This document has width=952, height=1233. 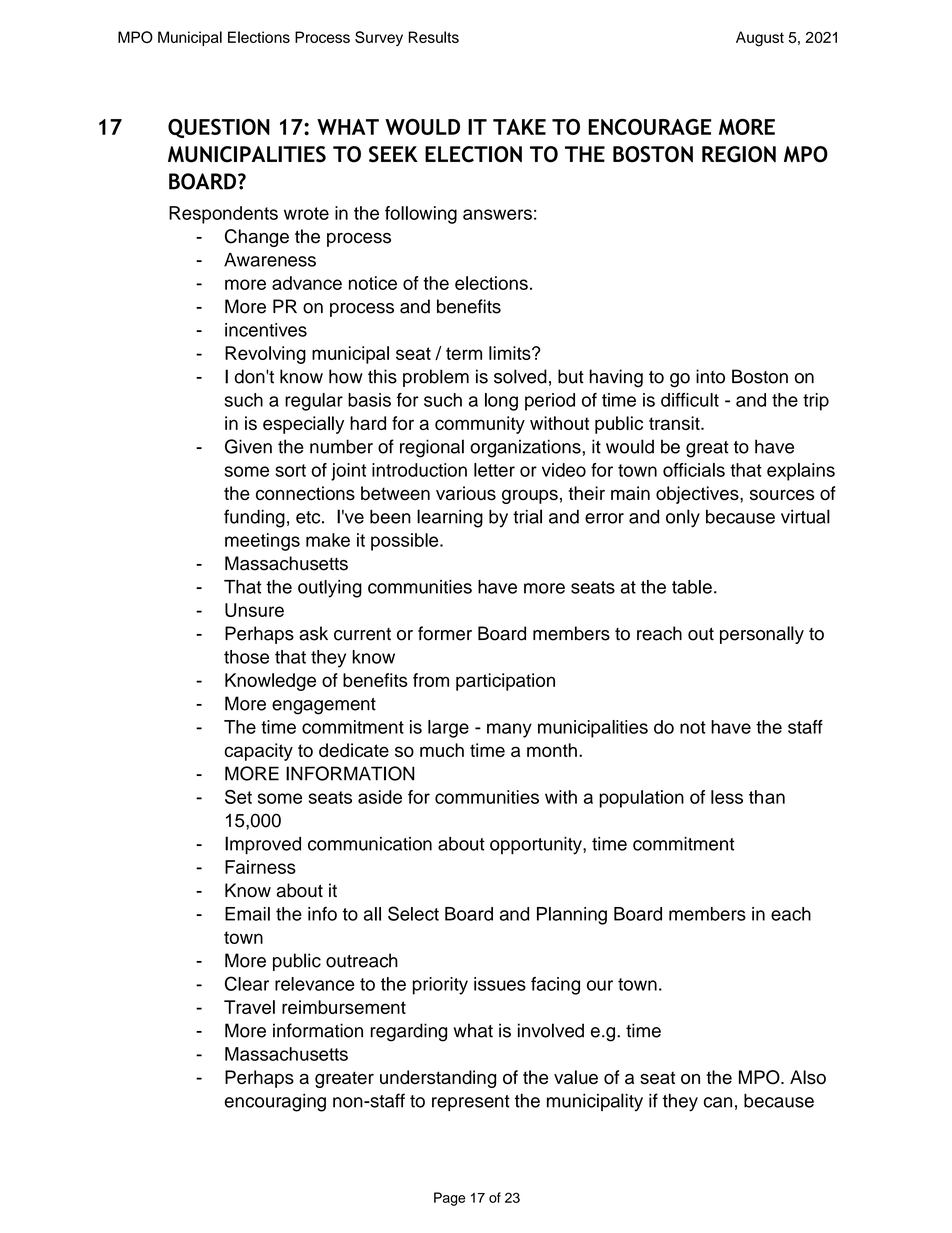 I want to click on August, so click(x=760, y=39).
